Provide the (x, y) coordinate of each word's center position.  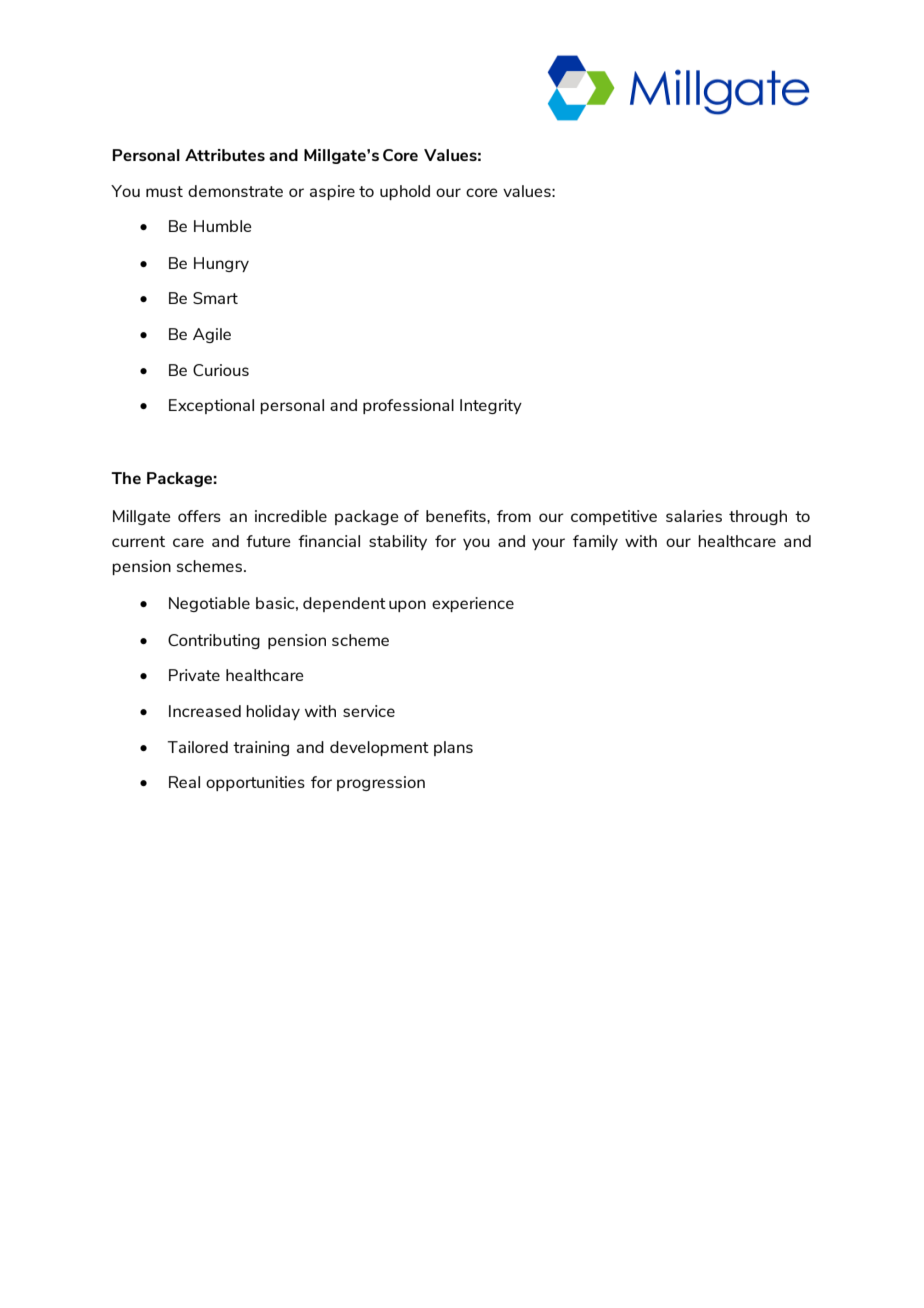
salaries (694, 516)
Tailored (197, 747)
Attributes (225, 155)
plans (453, 748)
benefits (457, 516)
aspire (332, 192)
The (126, 478)
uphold (405, 192)
